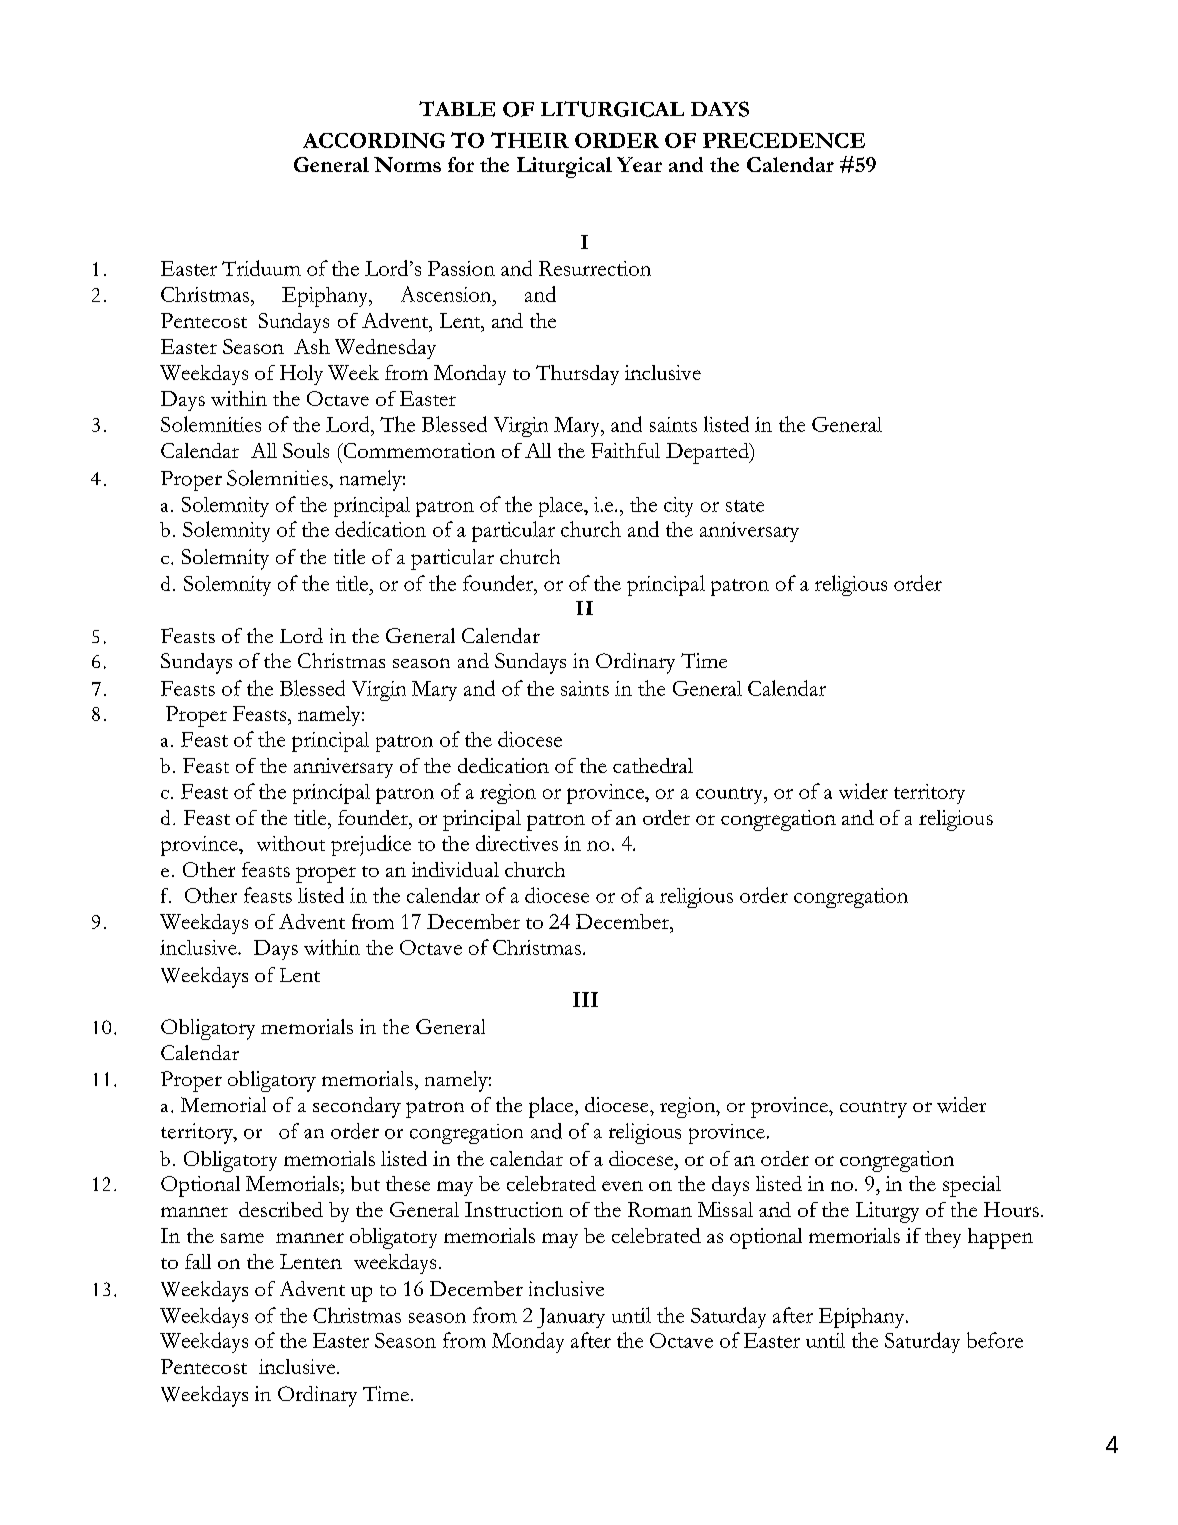  What do you see at coordinates (708, 453) in the screenshot?
I see `Departed` at bounding box center [708, 453].
